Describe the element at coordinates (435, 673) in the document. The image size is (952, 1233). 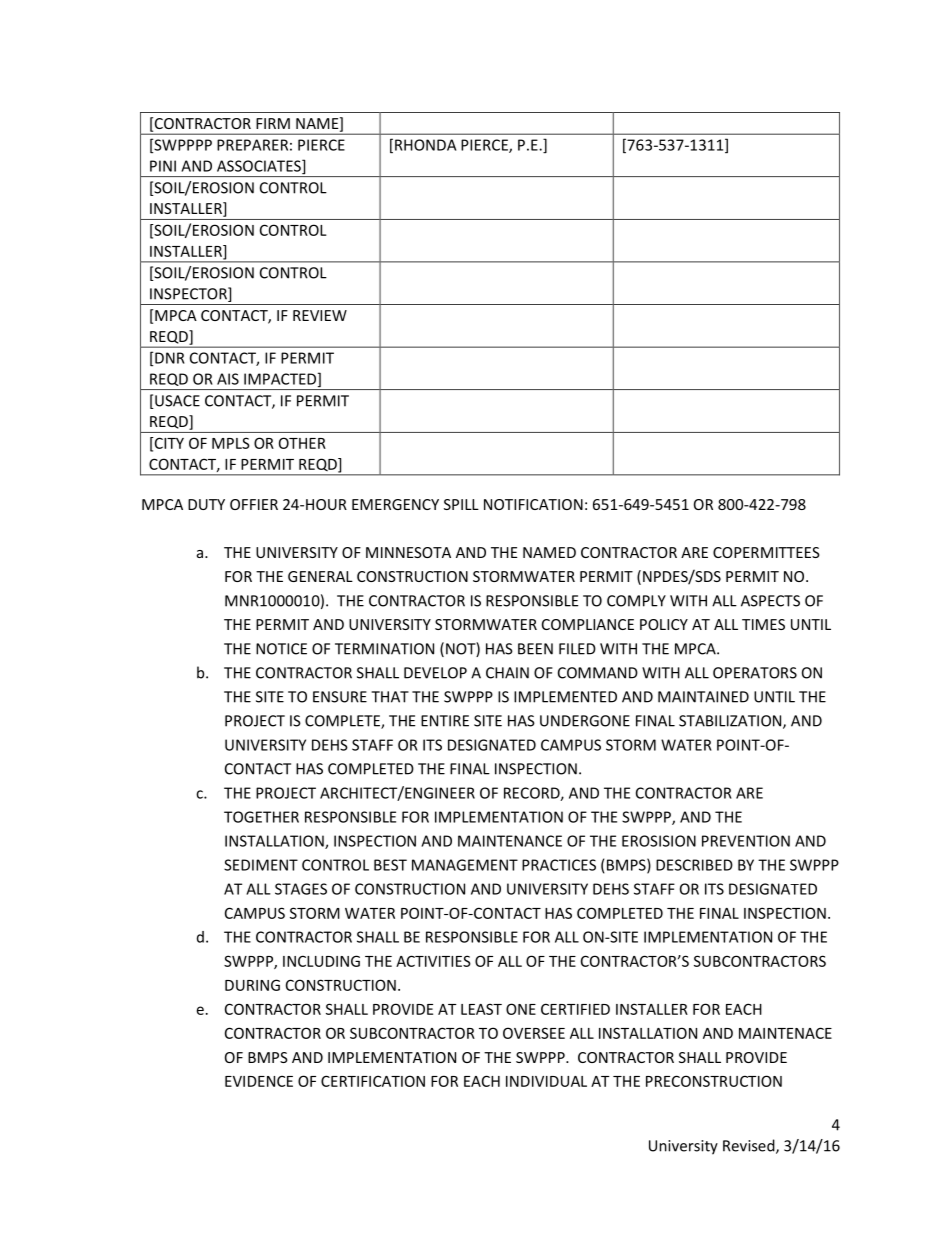
I see `DEVELOP` at that location.
